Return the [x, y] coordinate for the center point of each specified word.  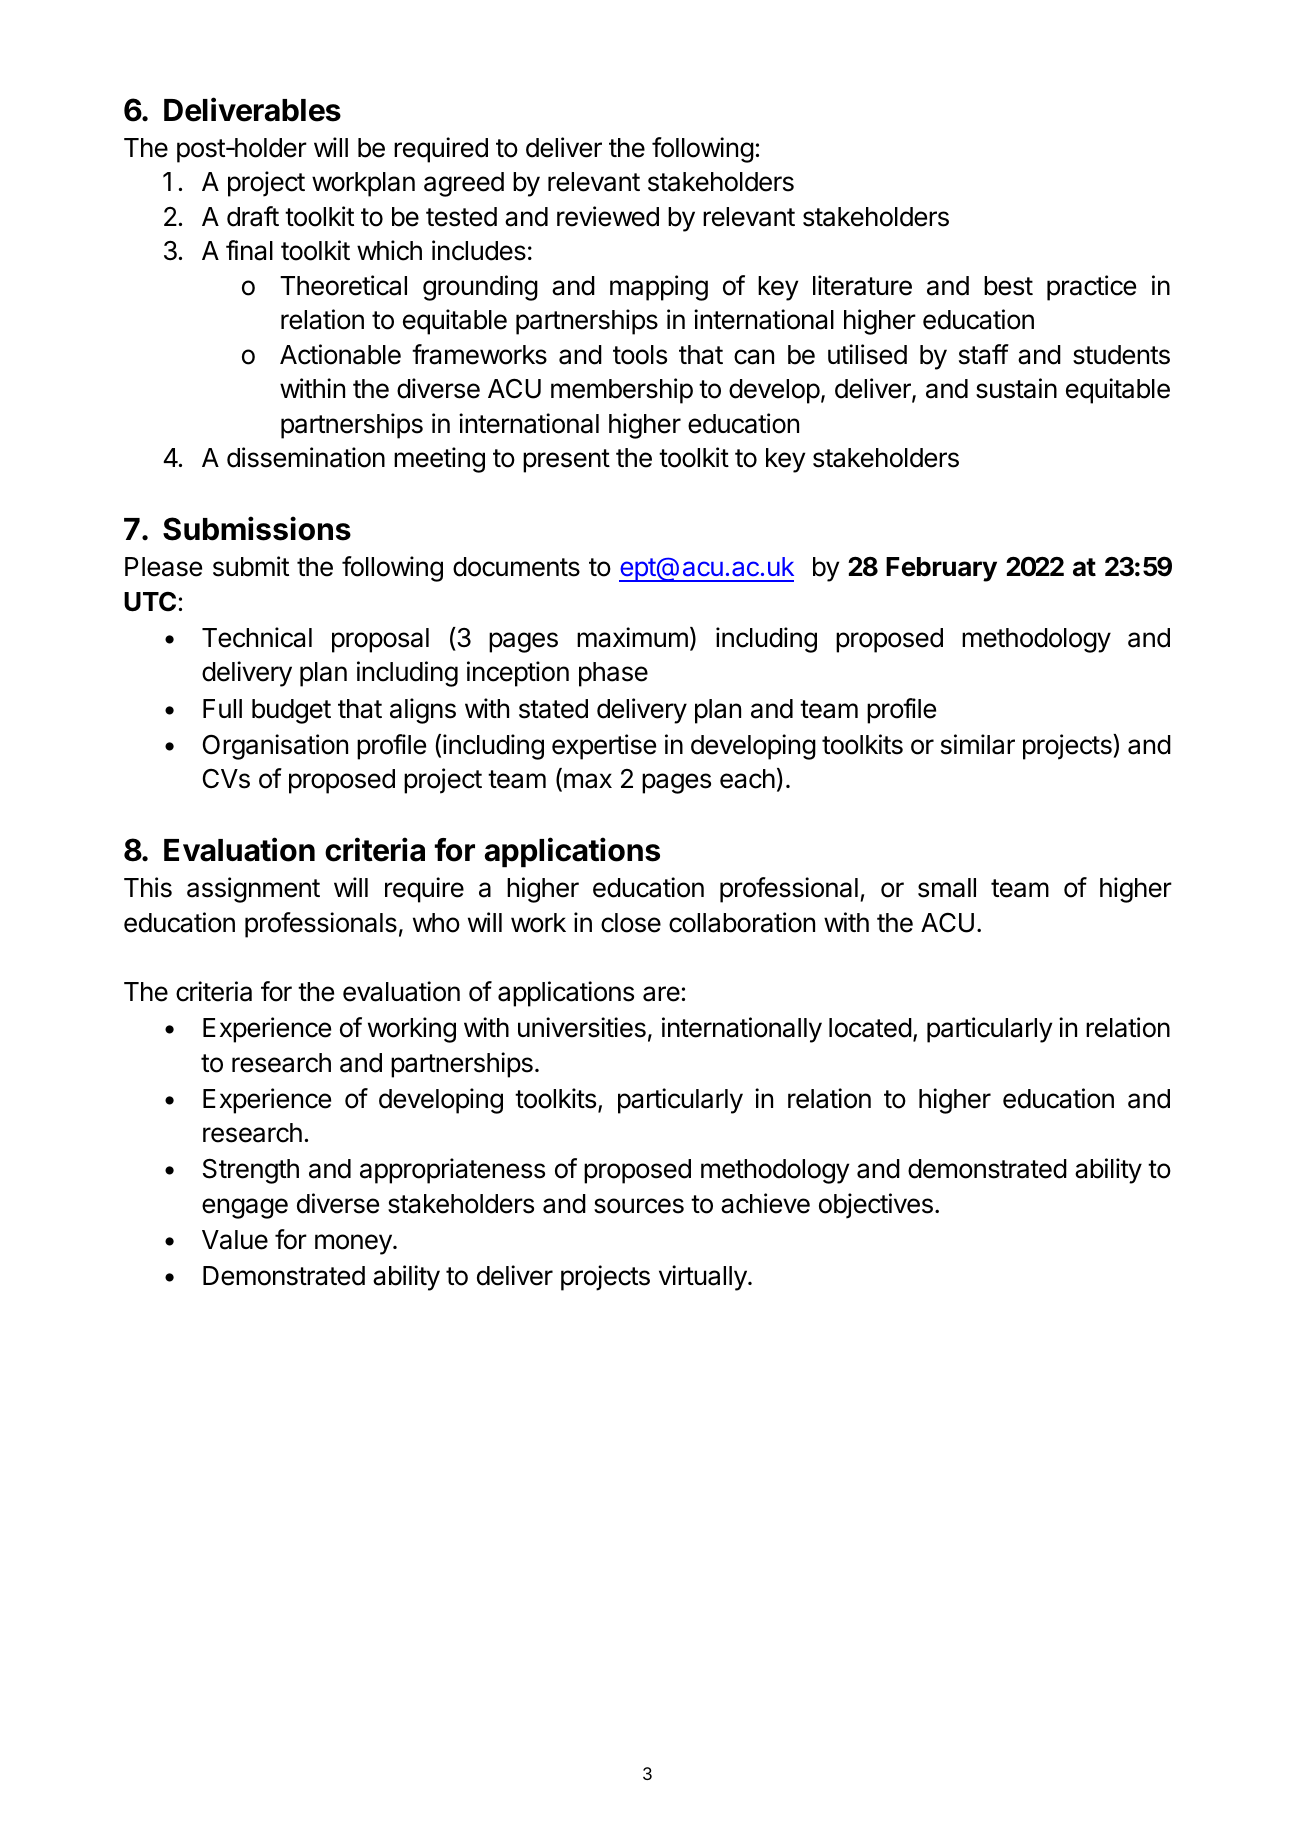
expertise [604, 747]
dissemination [306, 457]
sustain [1016, 388]
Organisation [275, 747]
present [566, 461]
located [870, 1028]
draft [253, 216]
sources [639, 1206]
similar [978, 744]
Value [235, 1240]
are [661, 994]
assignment [253, 890]
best [1008, 286]
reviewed [608, 216]
